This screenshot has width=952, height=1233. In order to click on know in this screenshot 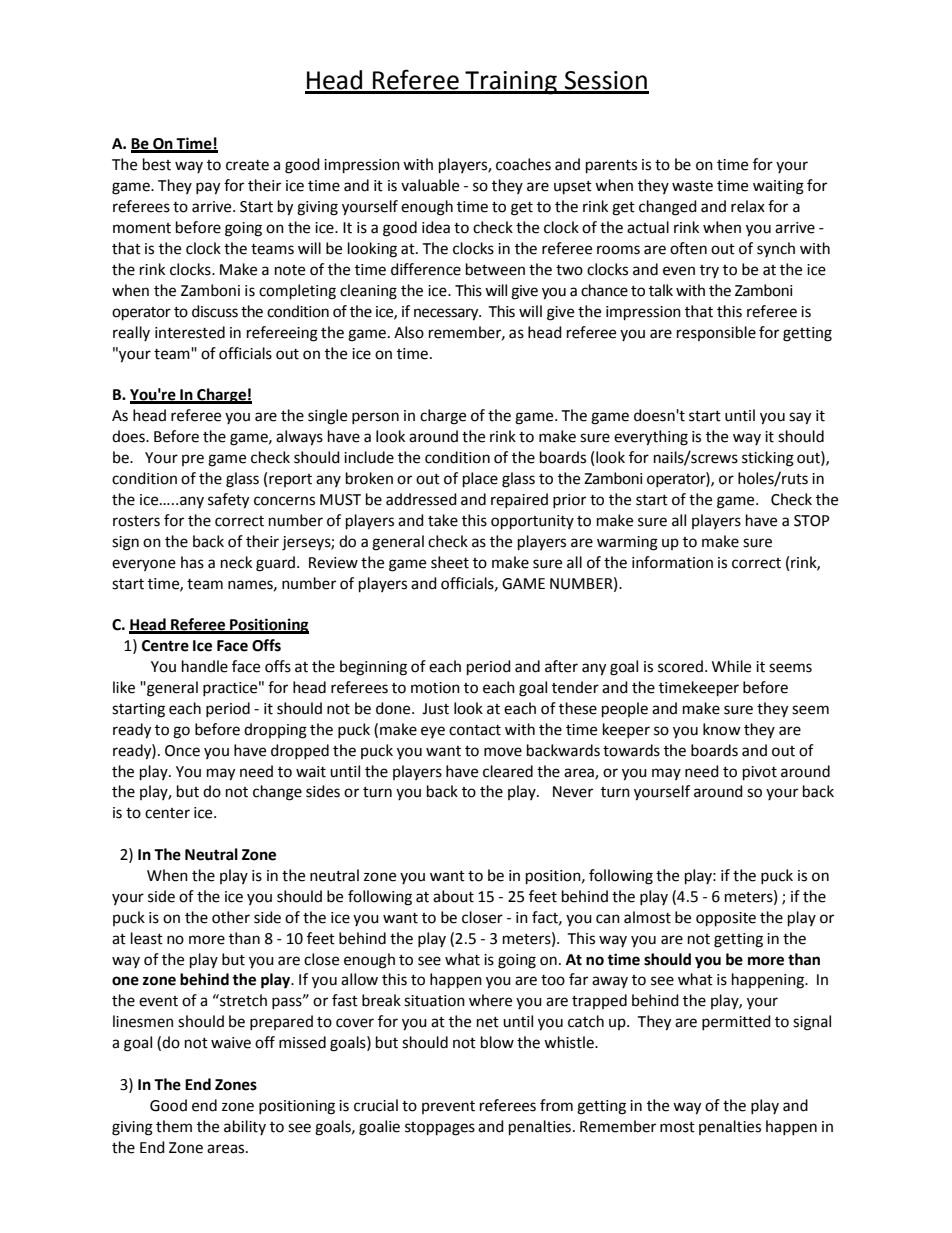, I will do `click(722, 729)`.
